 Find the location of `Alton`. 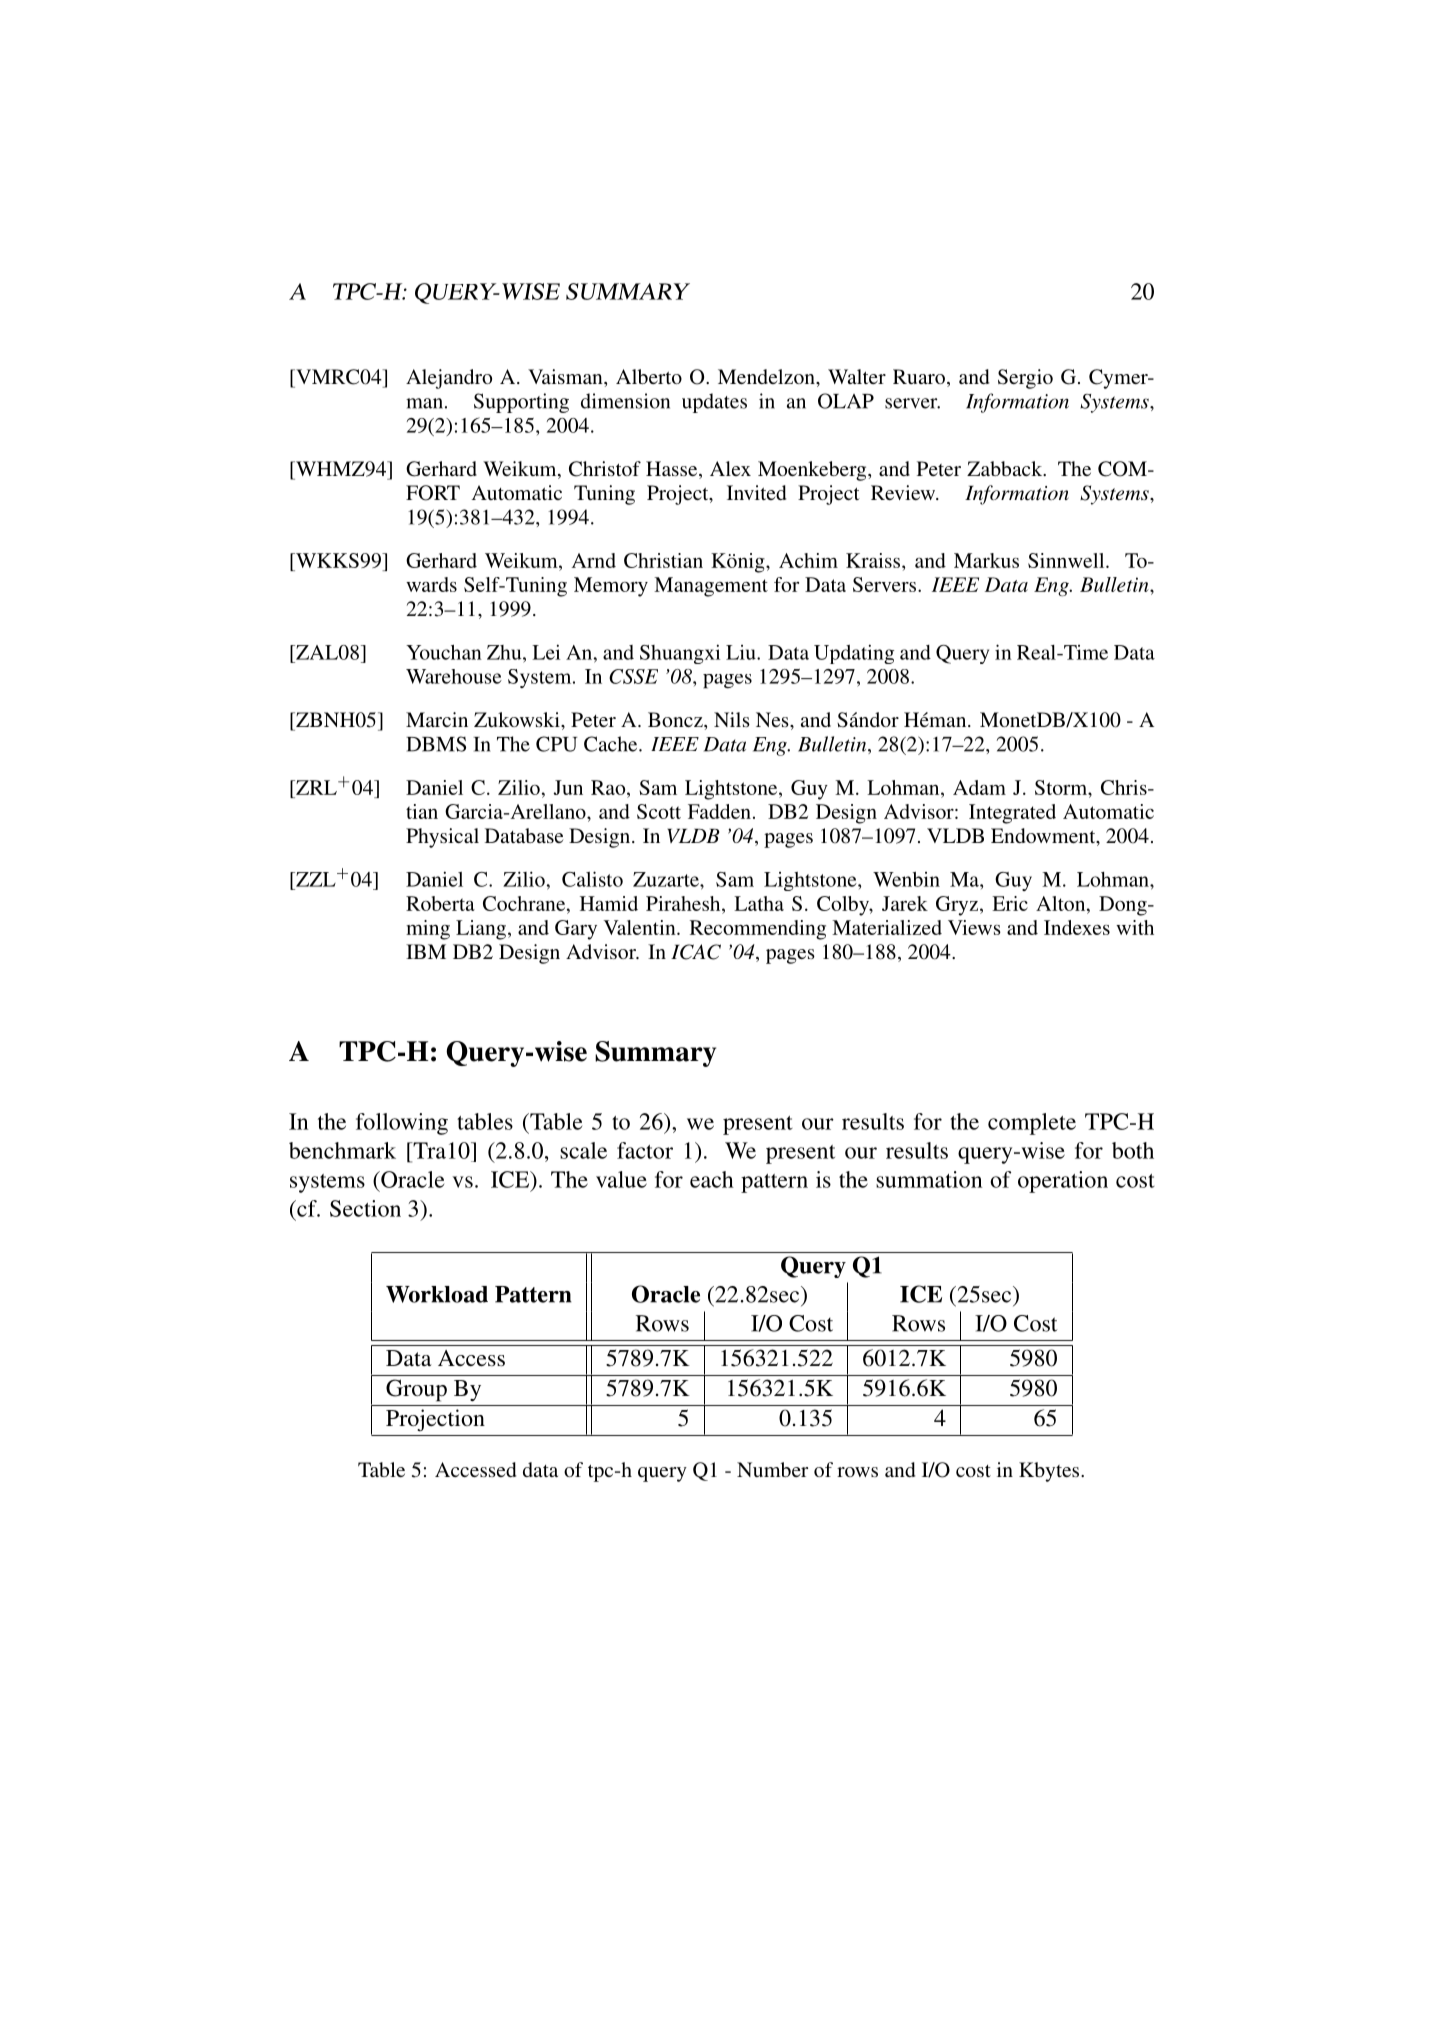

Alton is located at coordinates (1062, 903).
